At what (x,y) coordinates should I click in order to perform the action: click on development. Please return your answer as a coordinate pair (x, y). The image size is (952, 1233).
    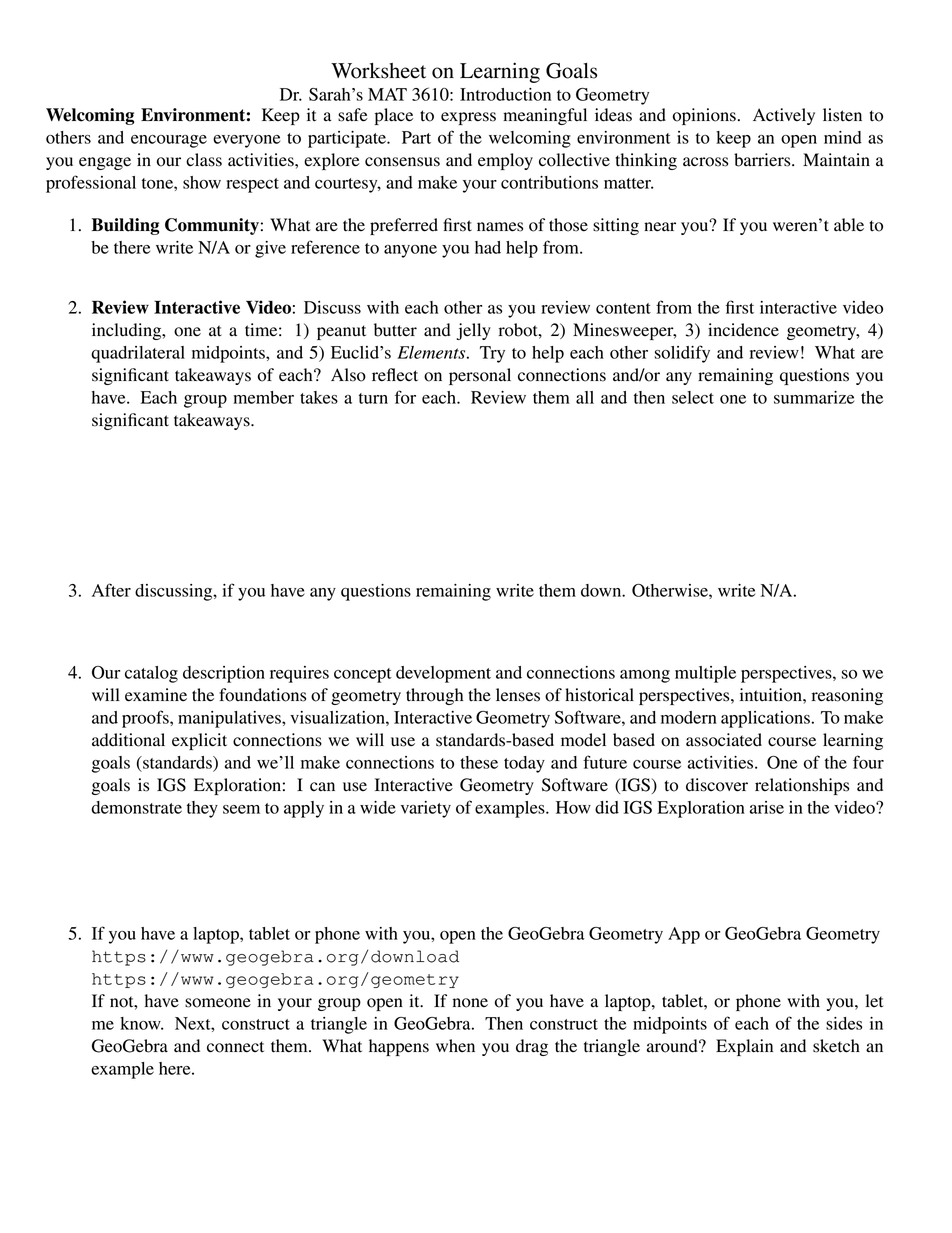
    Looking at the image, I should click on (443, 674).
